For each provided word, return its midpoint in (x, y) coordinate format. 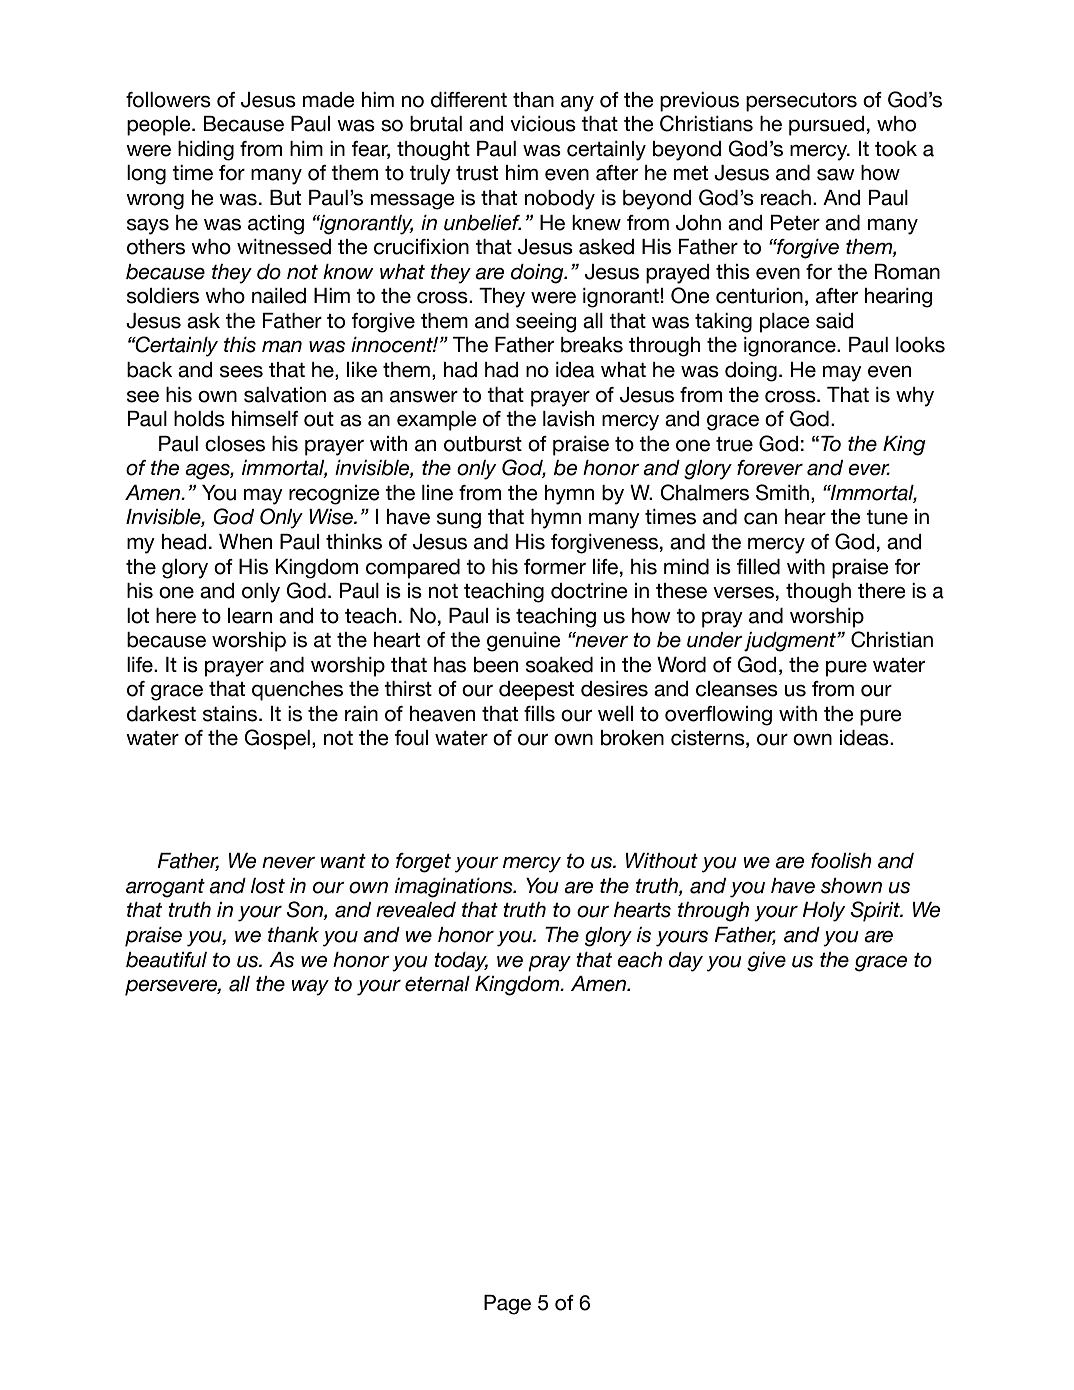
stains (231, 714)
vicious (543, 124)
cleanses (737, 689)
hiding (206, 151)
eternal (437, 984)
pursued (827, 126)
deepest (536, 691)
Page (507, 1305)
